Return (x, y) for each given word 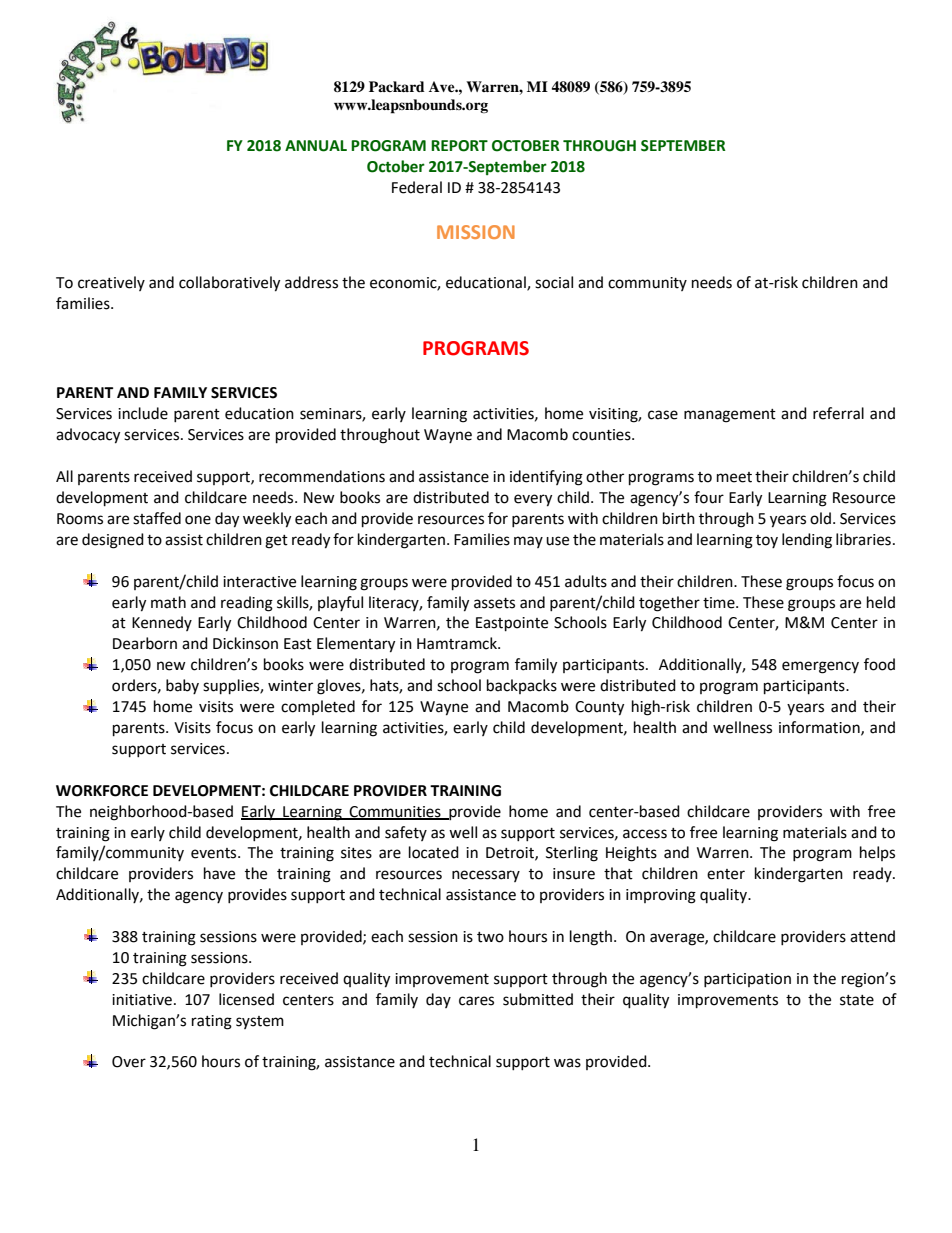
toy (767, 541)
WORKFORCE (102, 791)
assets (494, 603)
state (857, 1000)
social (554, 282)
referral (838, 413)
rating (212, 1022)
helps (877, 853)
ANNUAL (316, 146)
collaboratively (229, 284)
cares (476, 1001)
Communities (395, 812)
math (168, 602)
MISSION (476, 232)
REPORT (459, 146)
